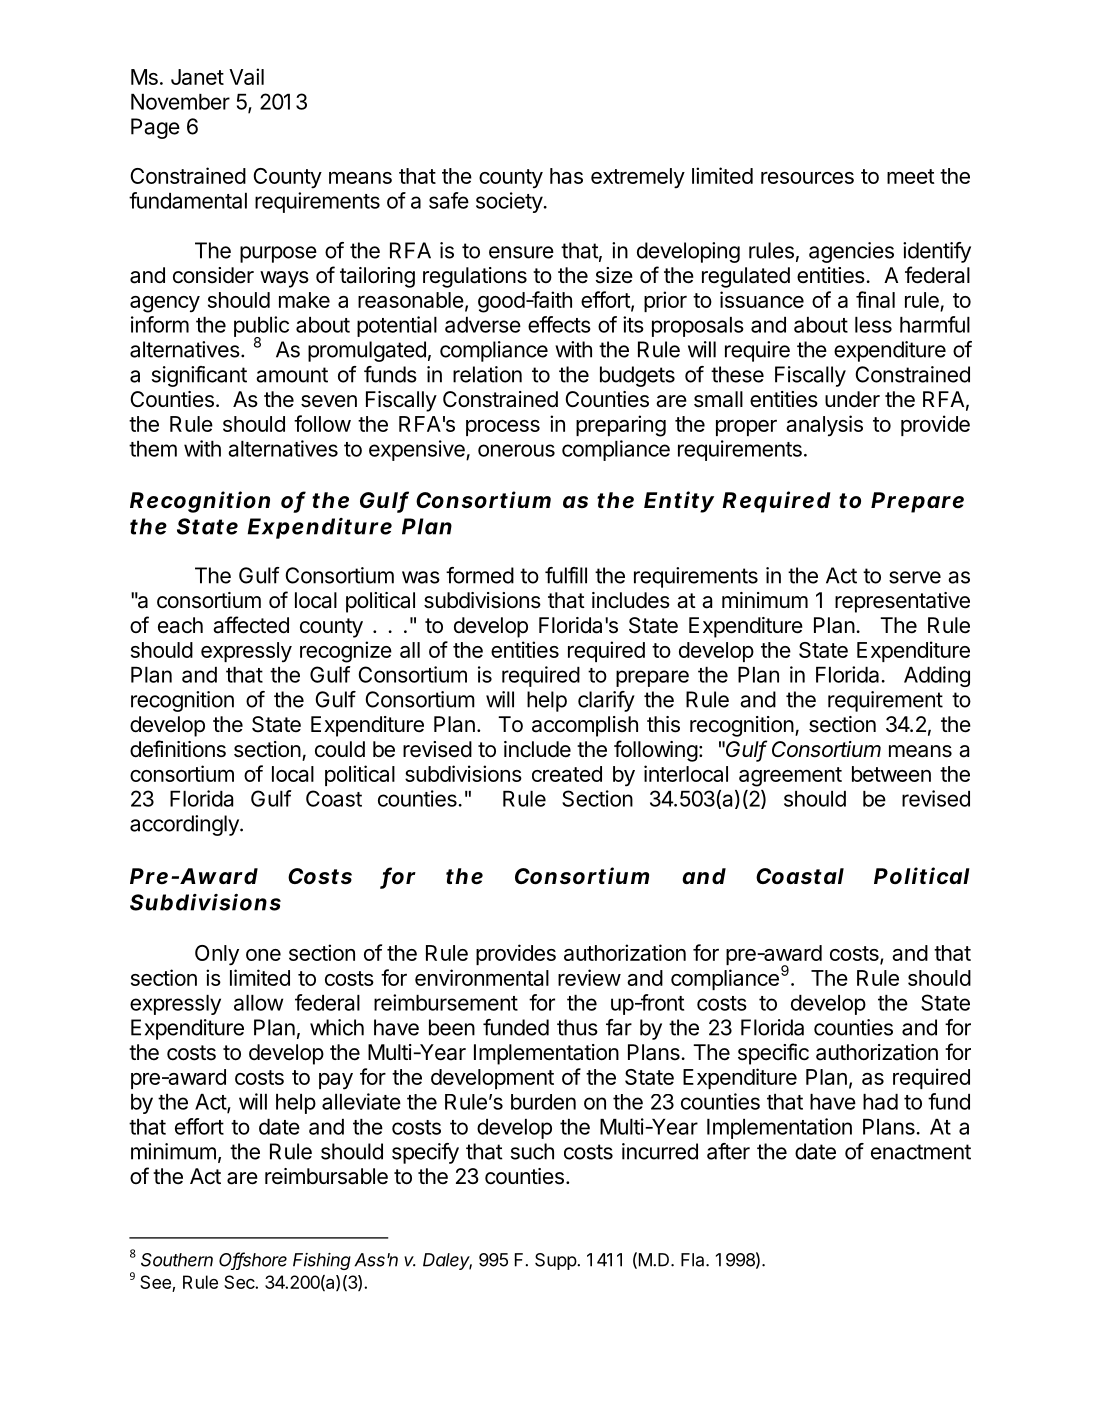 The width and height of the image is (1100, 1423). Describe the element at coordinates (253, 1260) in the image. I see `Offshore` at that location.
